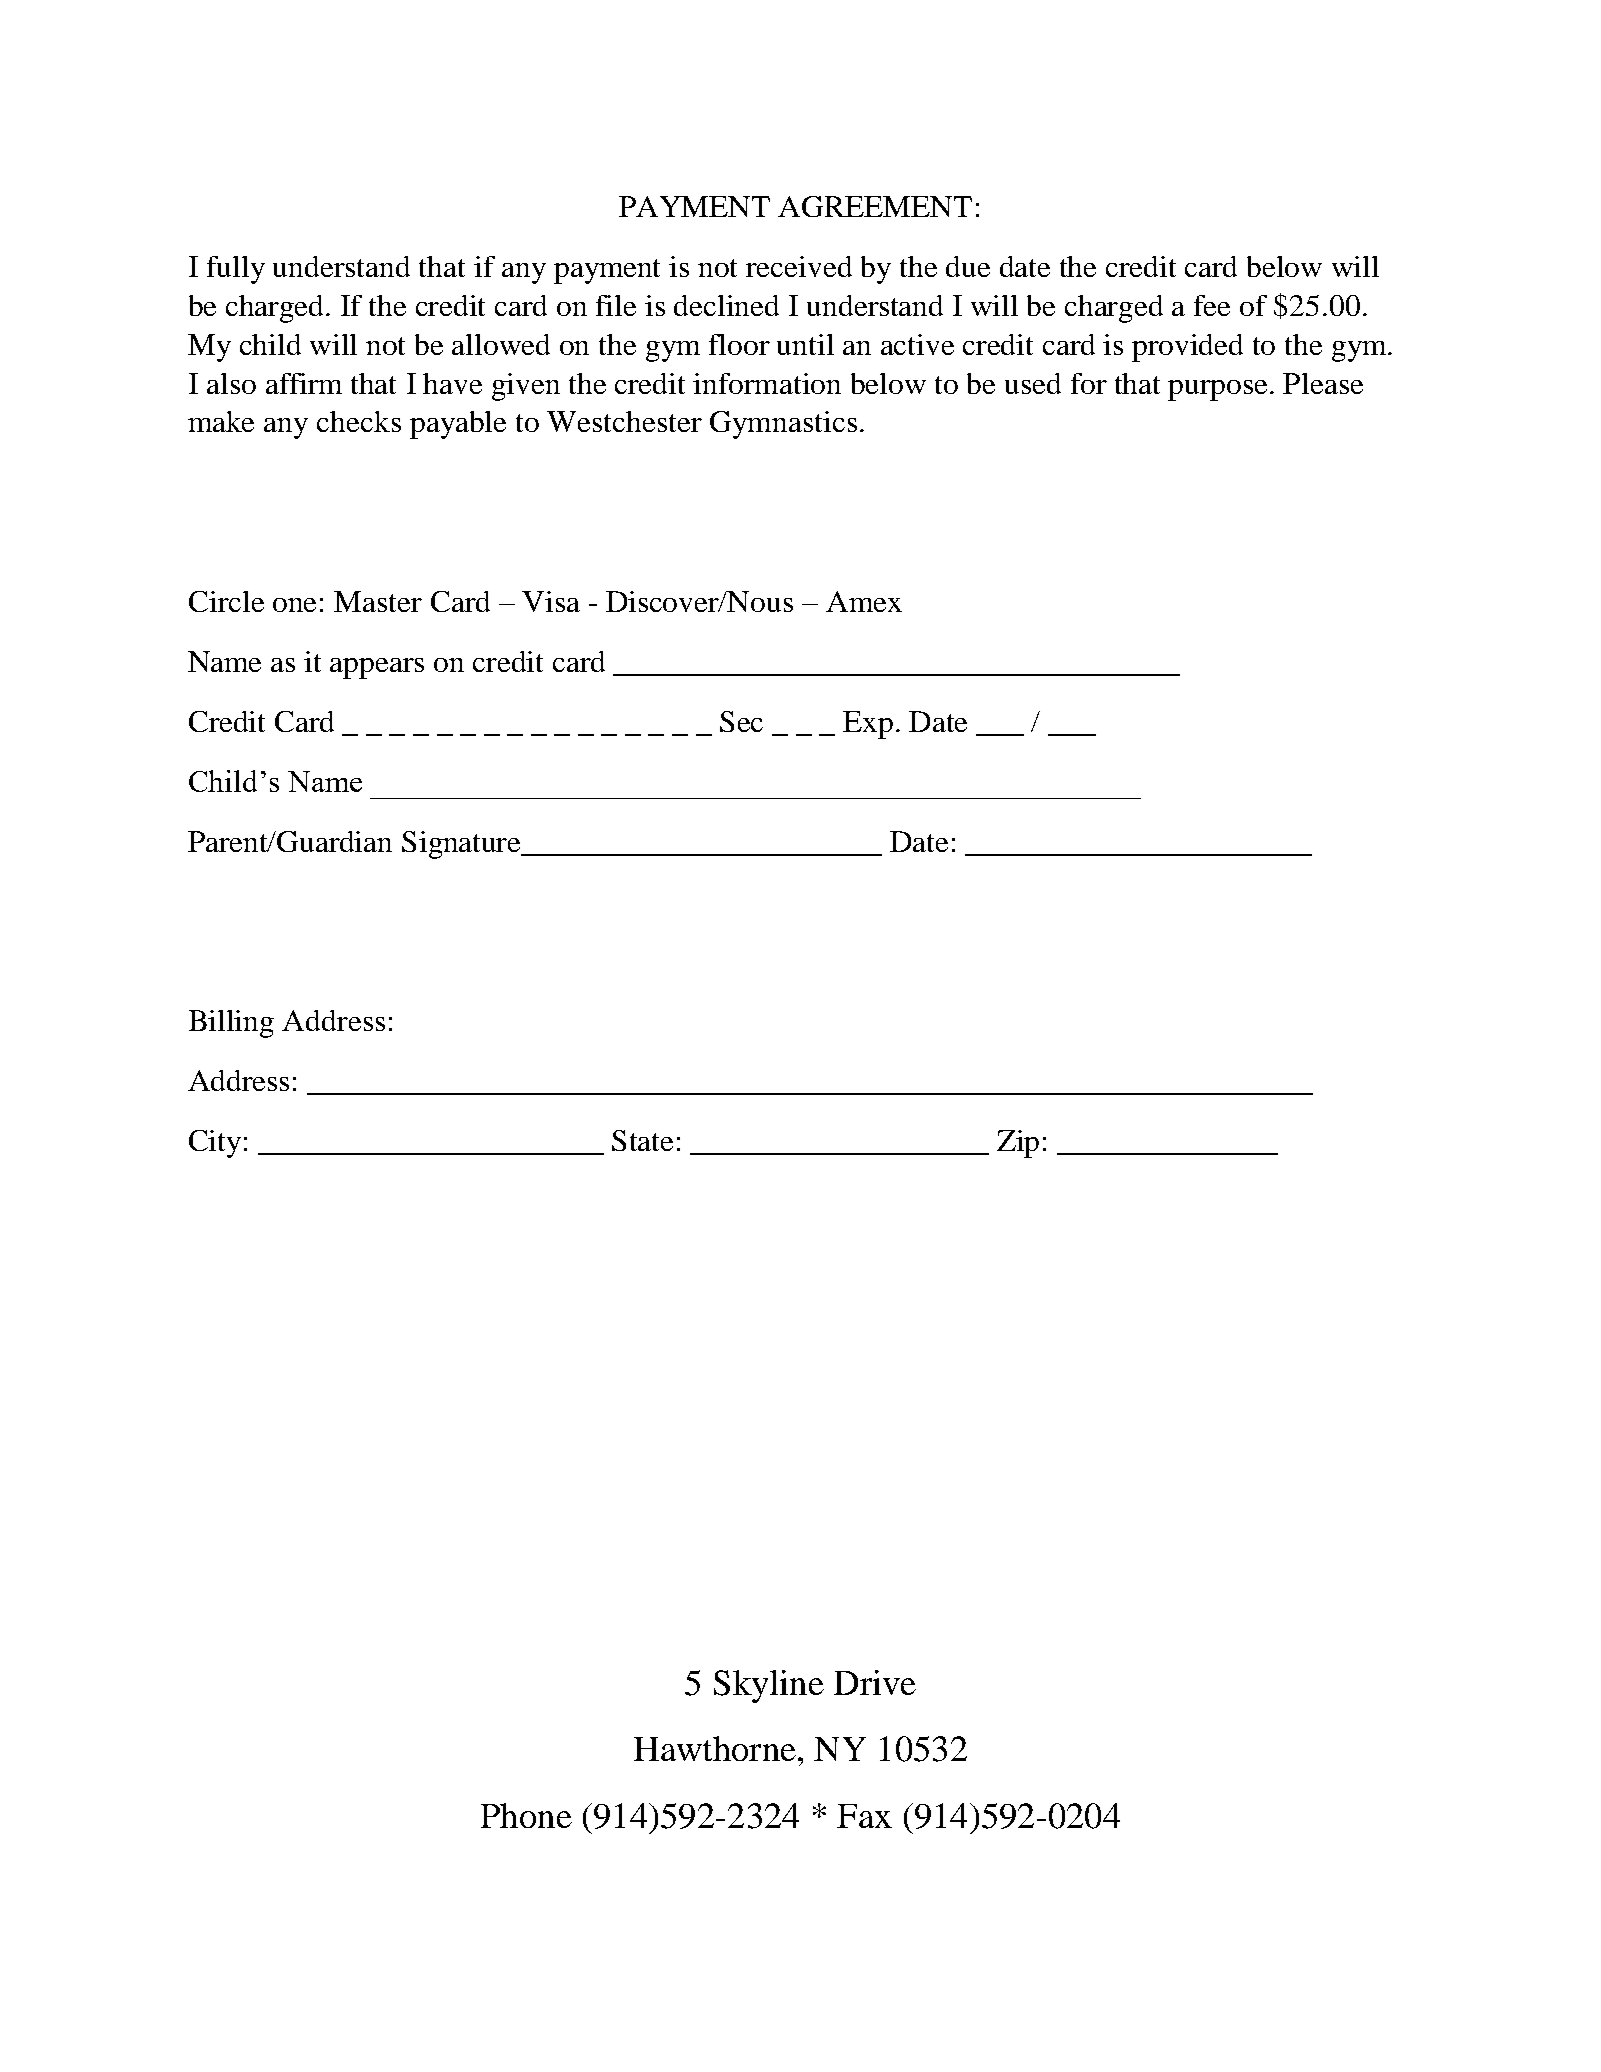  What do you see at coordinates (799, 266) in the image?
I see `received` at bounding box center [799, 266].
